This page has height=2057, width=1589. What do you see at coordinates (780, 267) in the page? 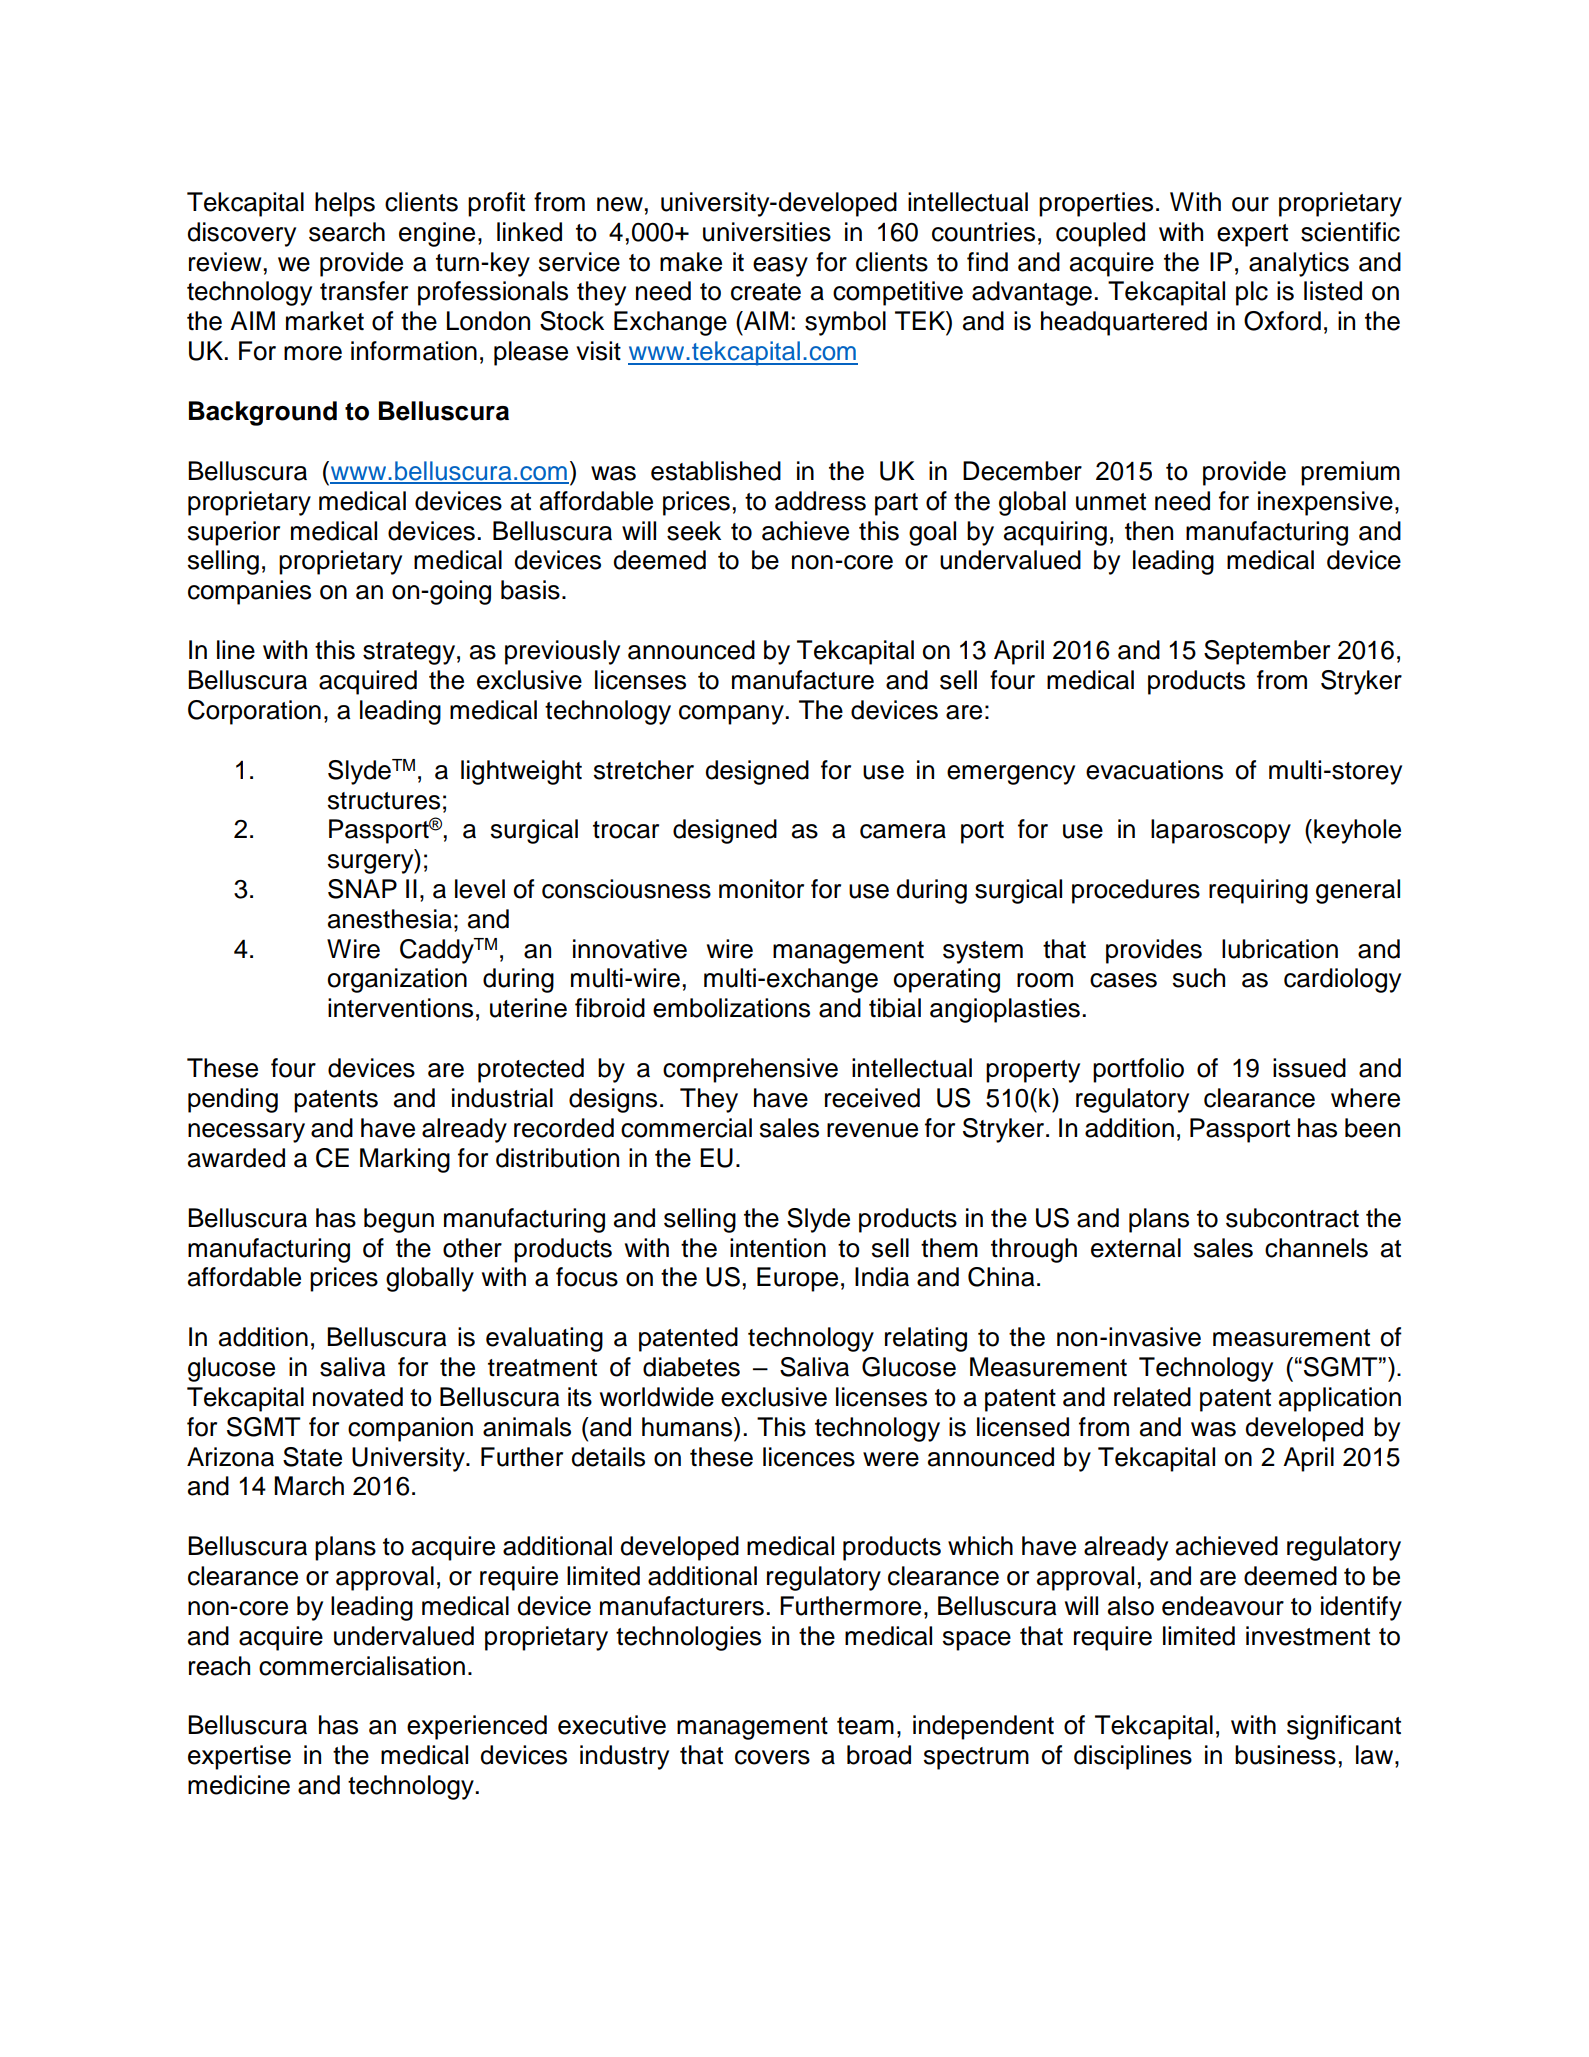
I see `easy` at bounding box center [780, 267].
